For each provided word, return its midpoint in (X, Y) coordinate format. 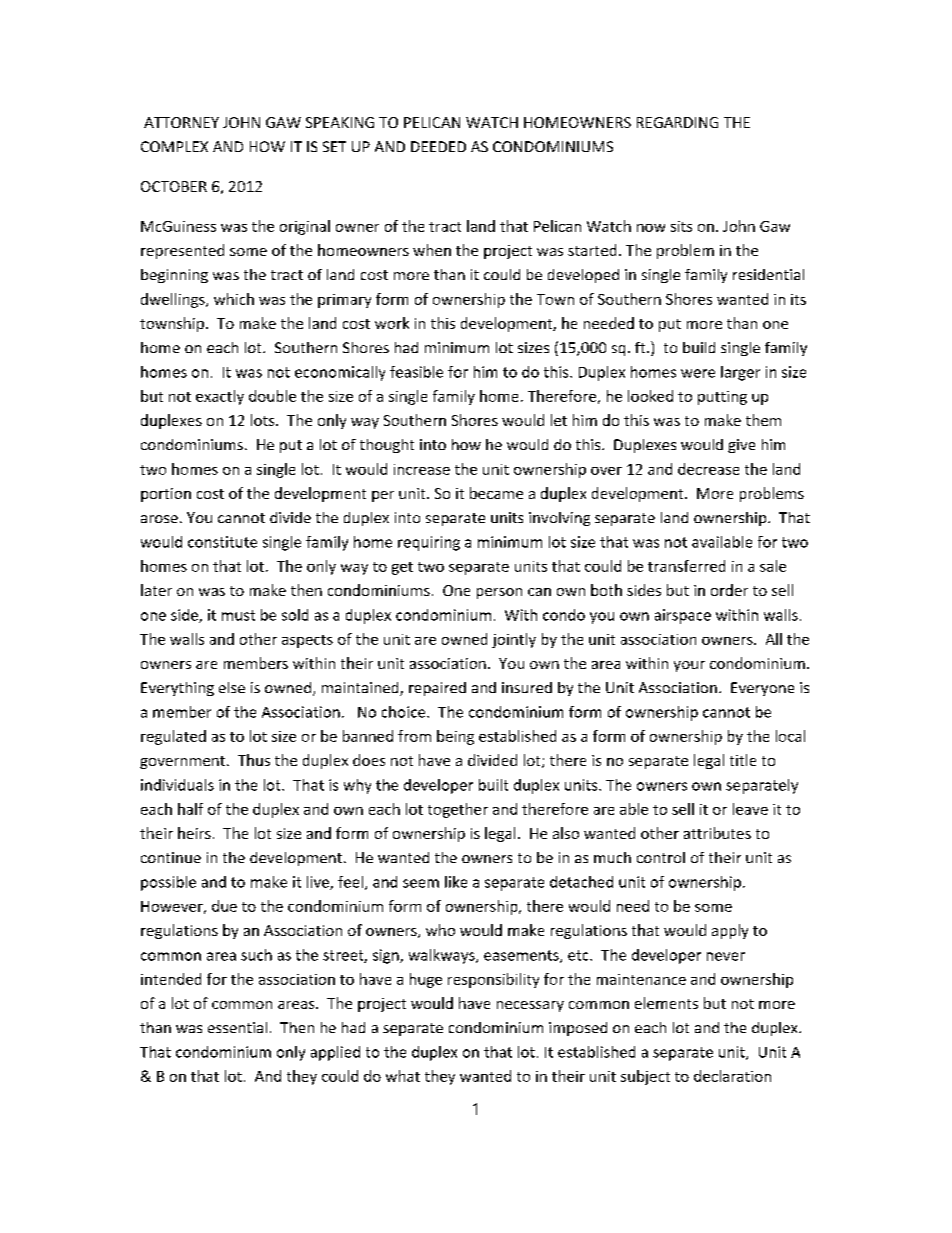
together (458, 810)
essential (237, 1027)
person (499, 593)
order (729, 590)
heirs (194, 833)
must (238, 615)
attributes (717, 833)
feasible (416, 372)
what (403, 1076)
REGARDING (677, 122)
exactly (220, 397)
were (698, 373)
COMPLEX (174, 146)
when (432, 250)
